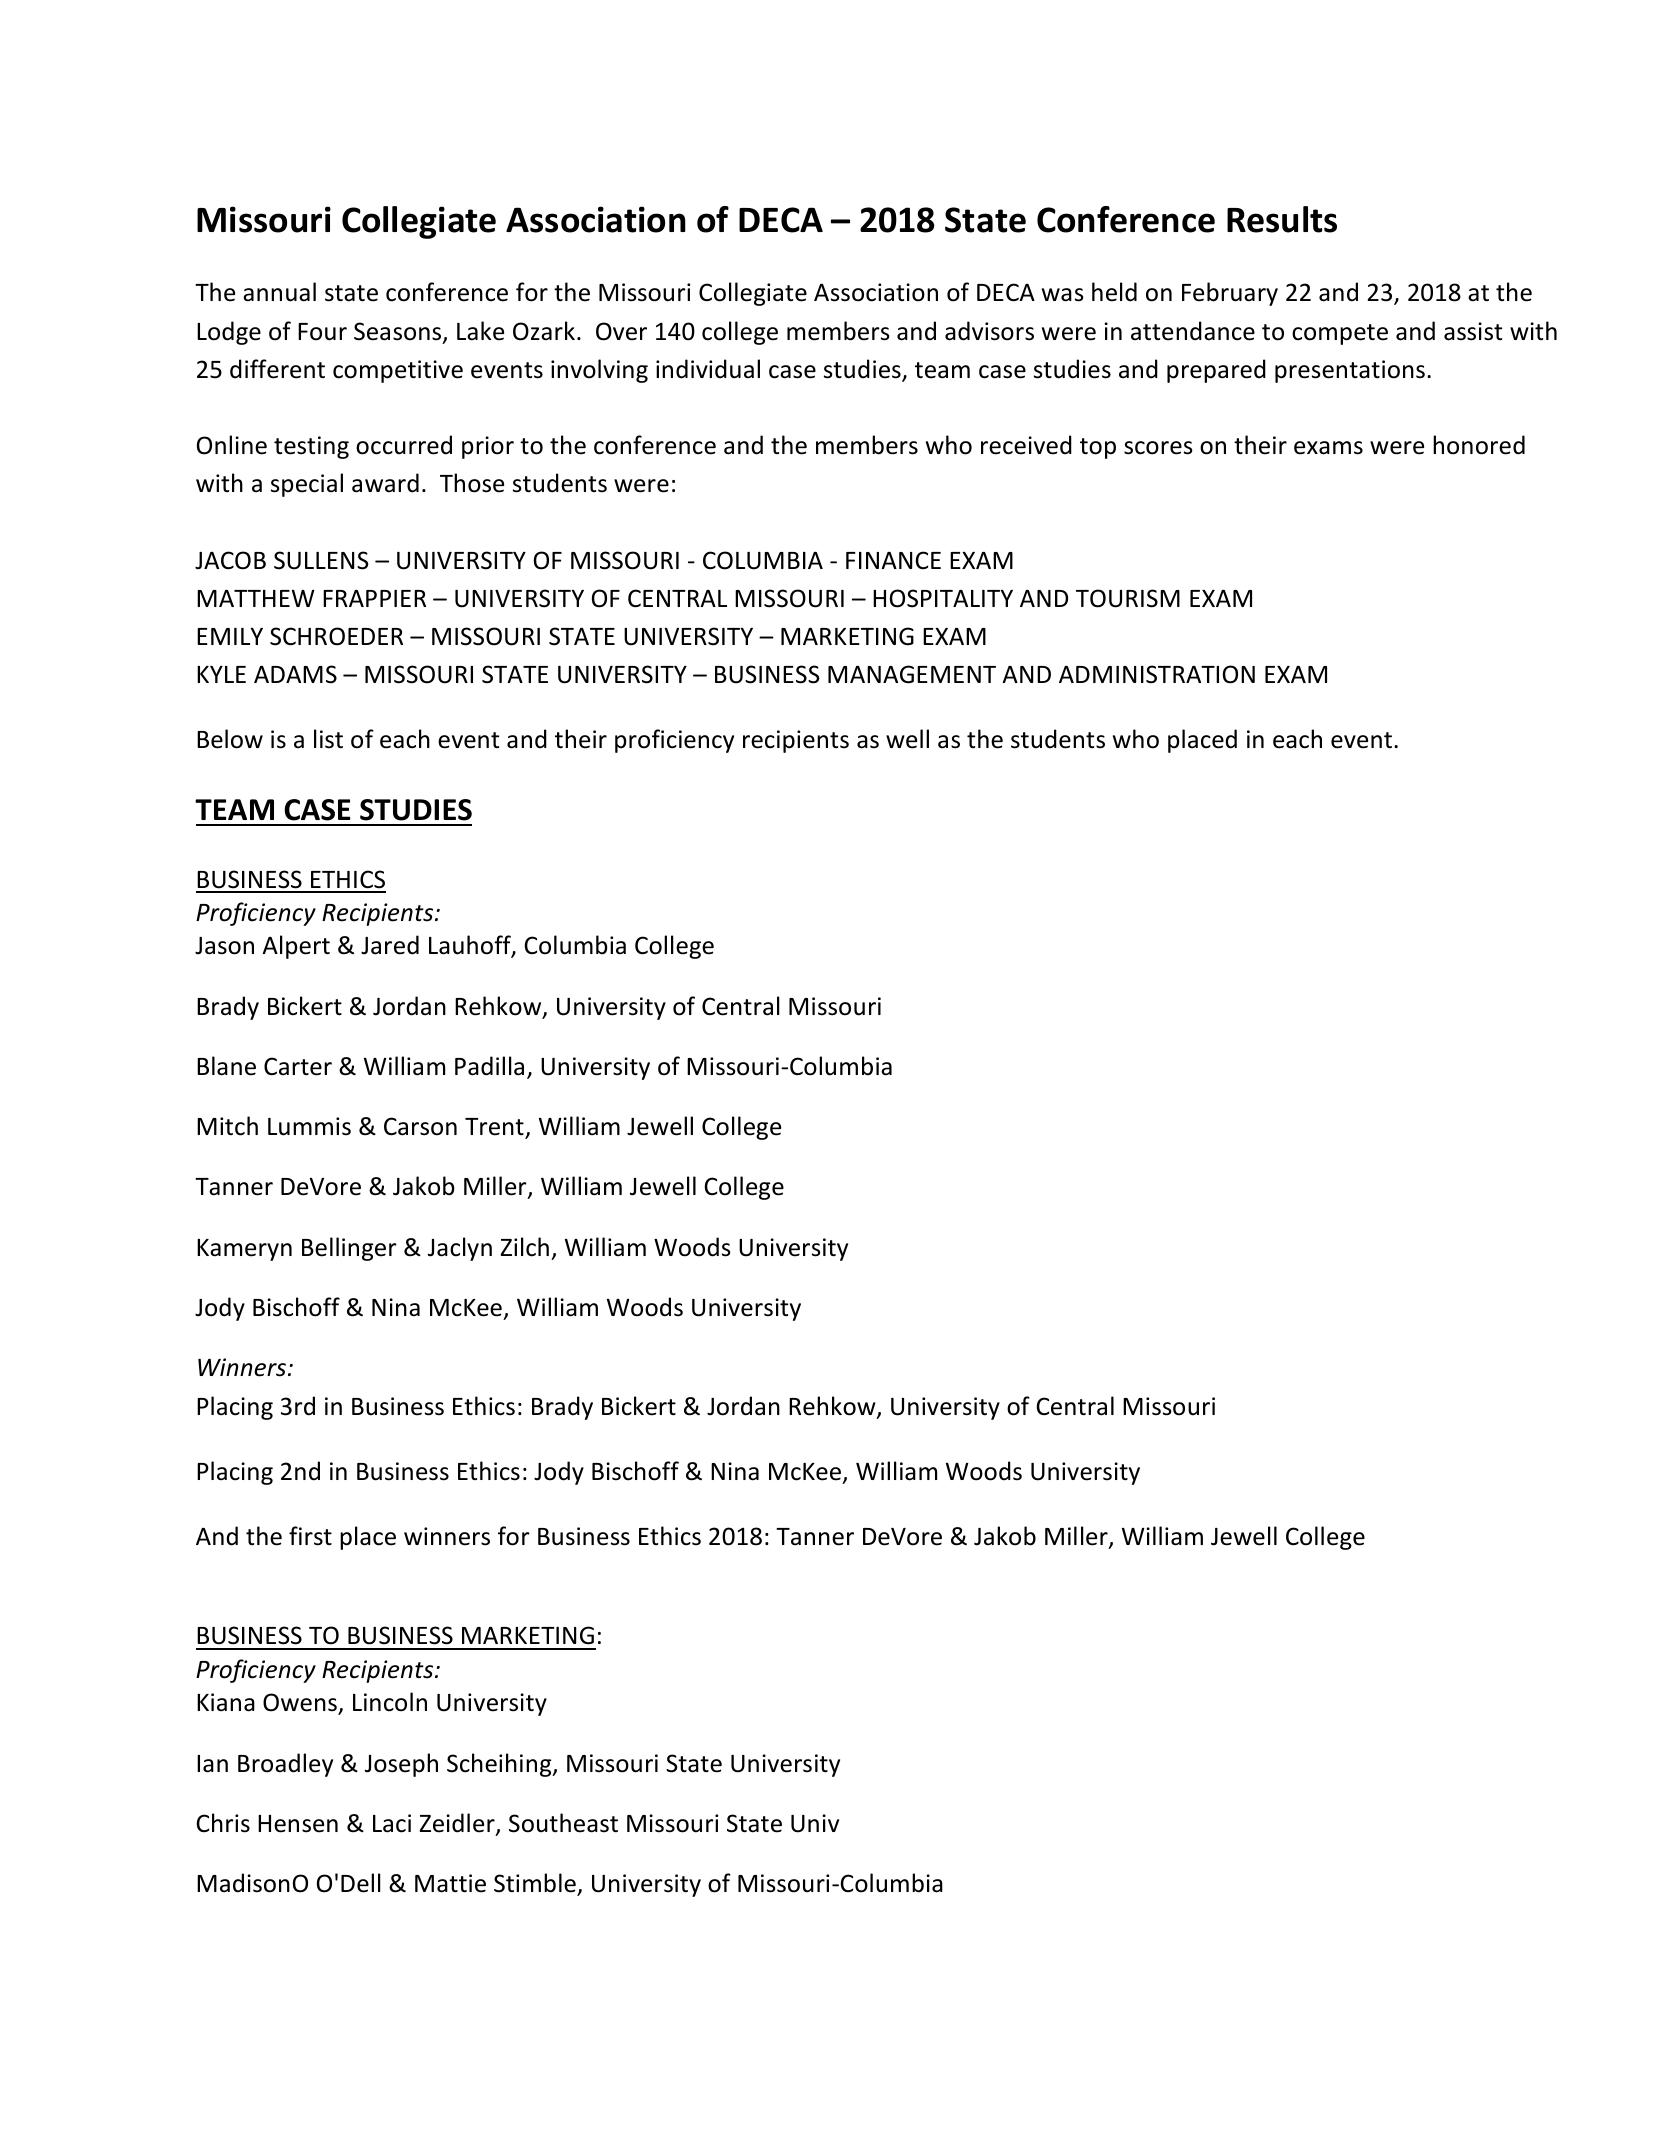 This screenshot has width=1663, height=2152. Describe the element at coordinates (1157, 674) in the screenshot. I see `ADMINISTRATION` at that location.
